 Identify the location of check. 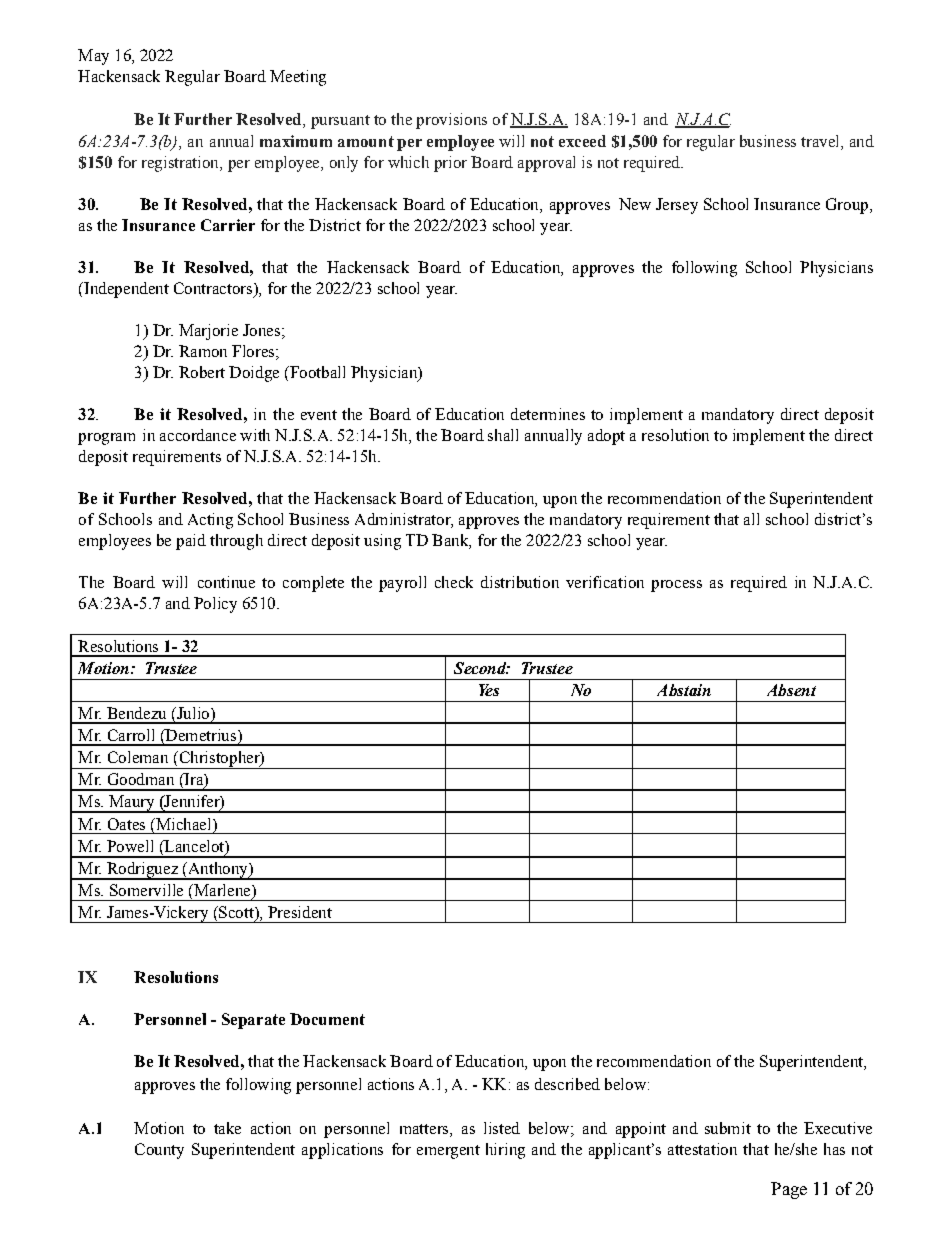
(454, 582).
